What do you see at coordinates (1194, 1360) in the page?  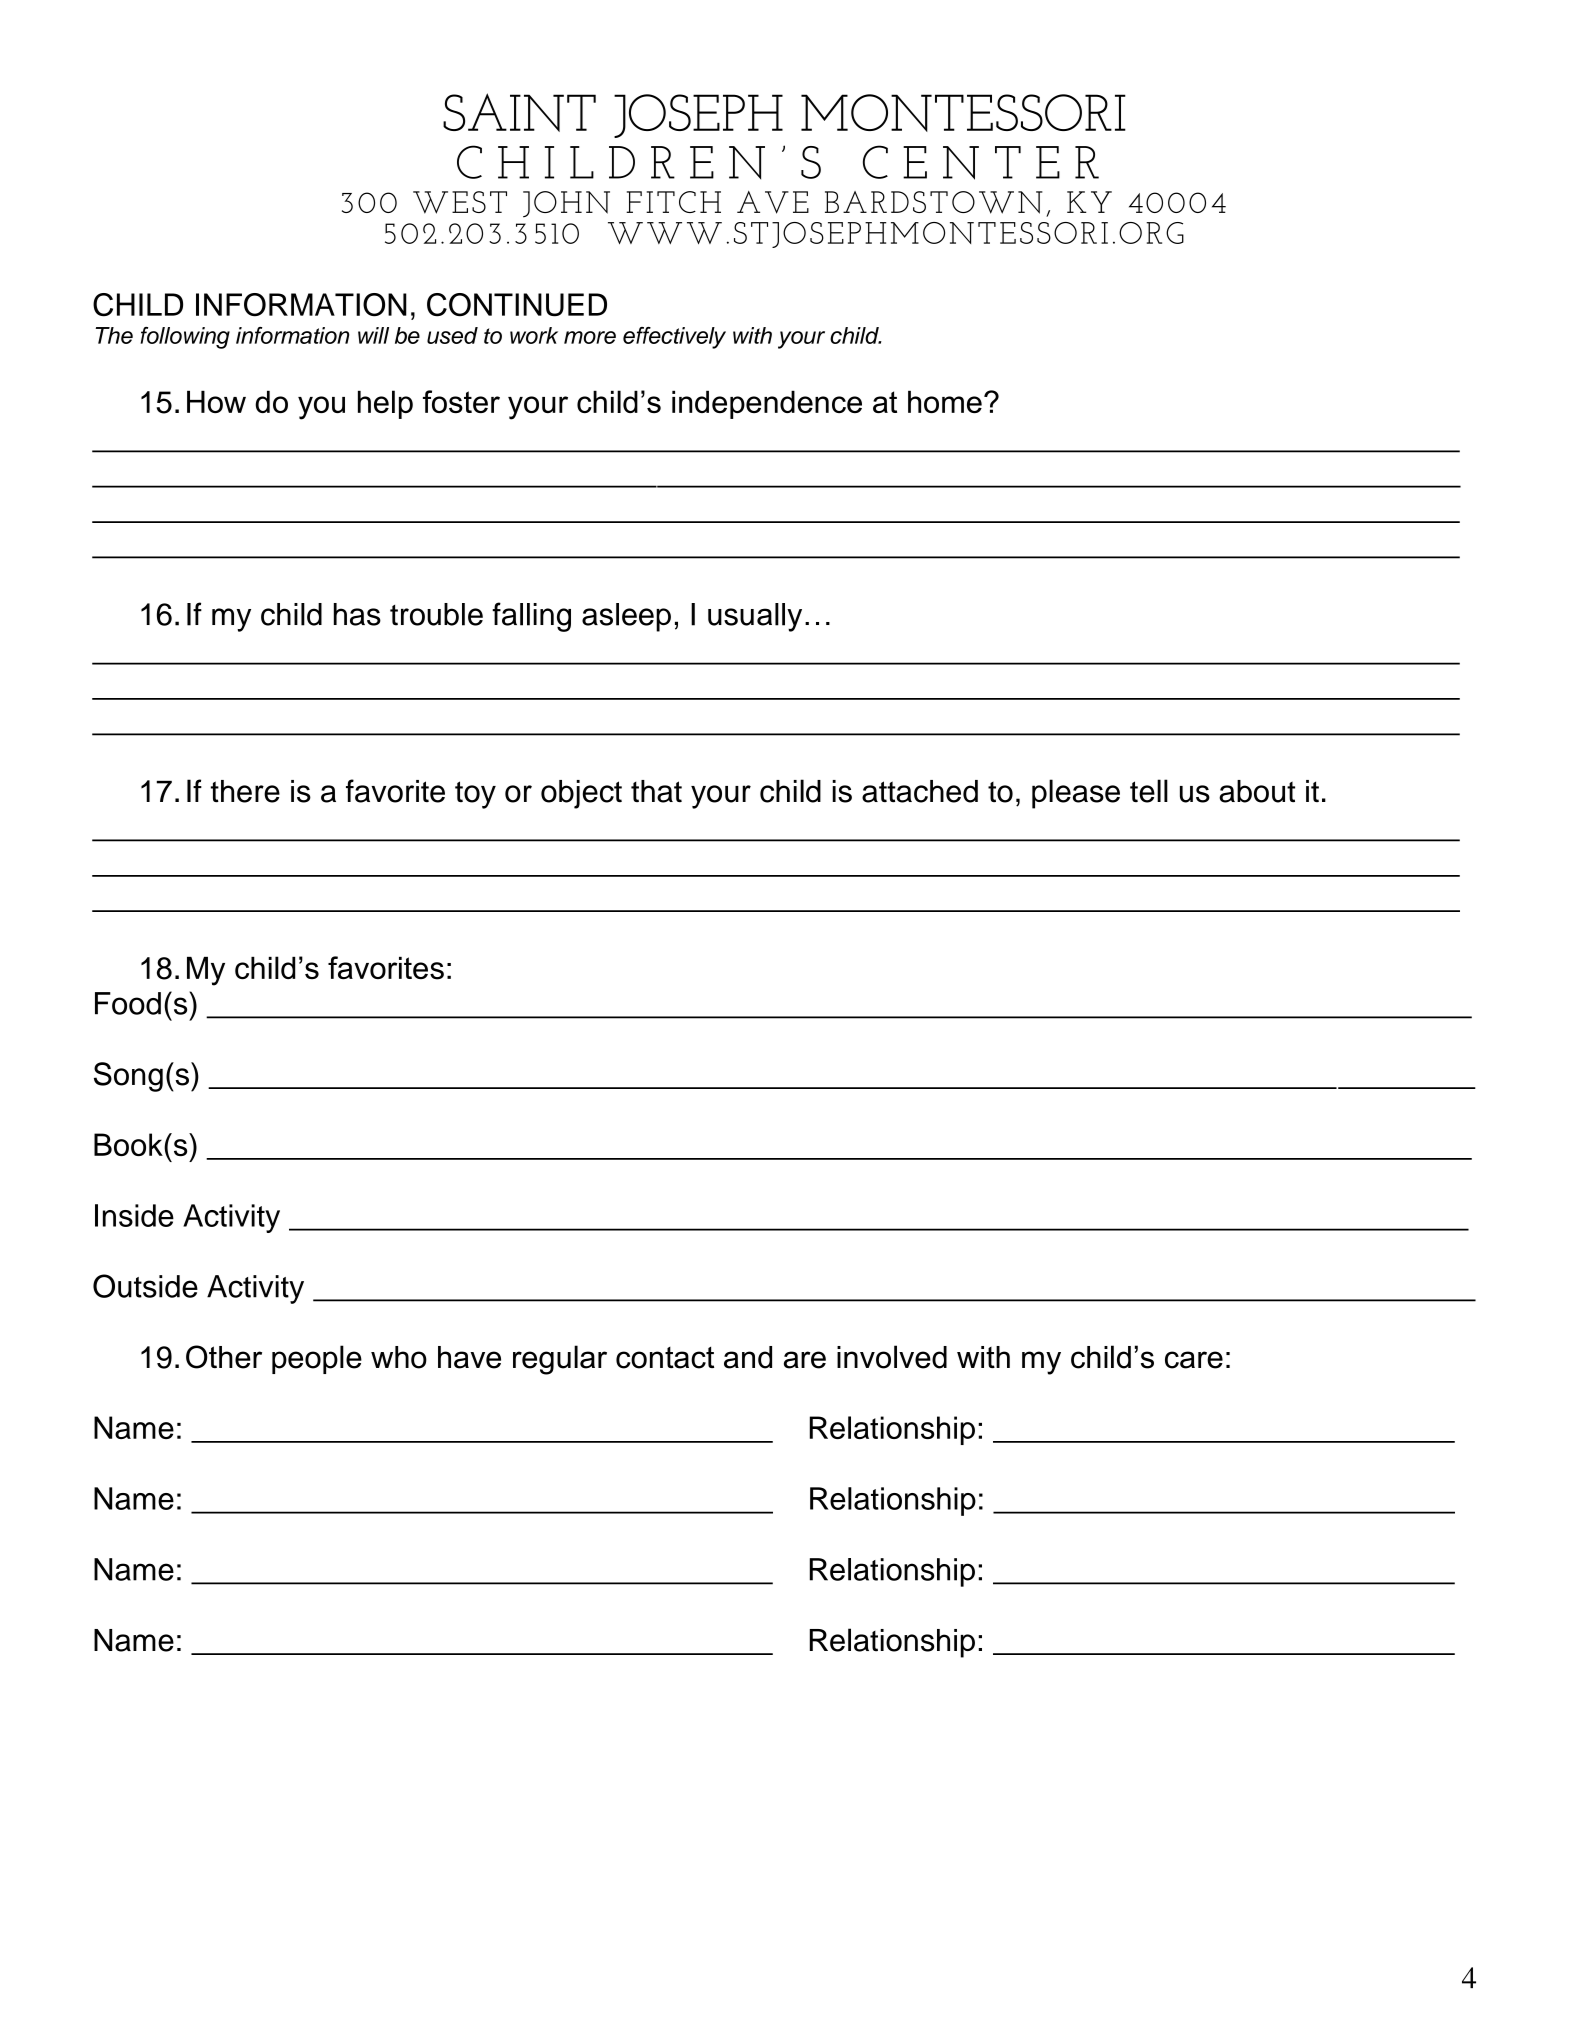 I see `care` at bounding box center [1194, 1360].
